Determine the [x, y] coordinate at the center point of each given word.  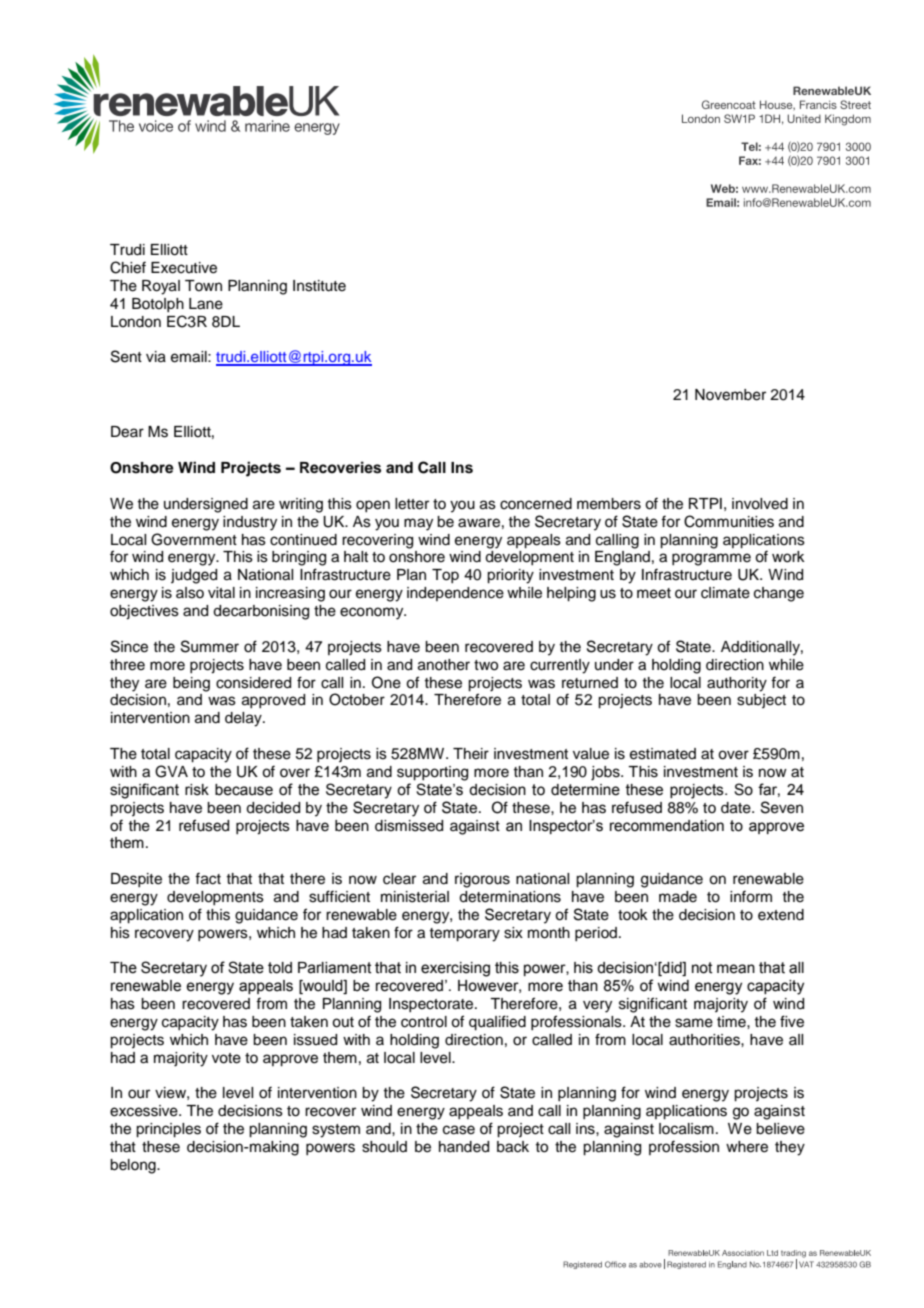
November [730, 395]
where [747, 1147]
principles [168, 1130]
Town [203, 285]
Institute [319, 286]
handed [464, 1147]
